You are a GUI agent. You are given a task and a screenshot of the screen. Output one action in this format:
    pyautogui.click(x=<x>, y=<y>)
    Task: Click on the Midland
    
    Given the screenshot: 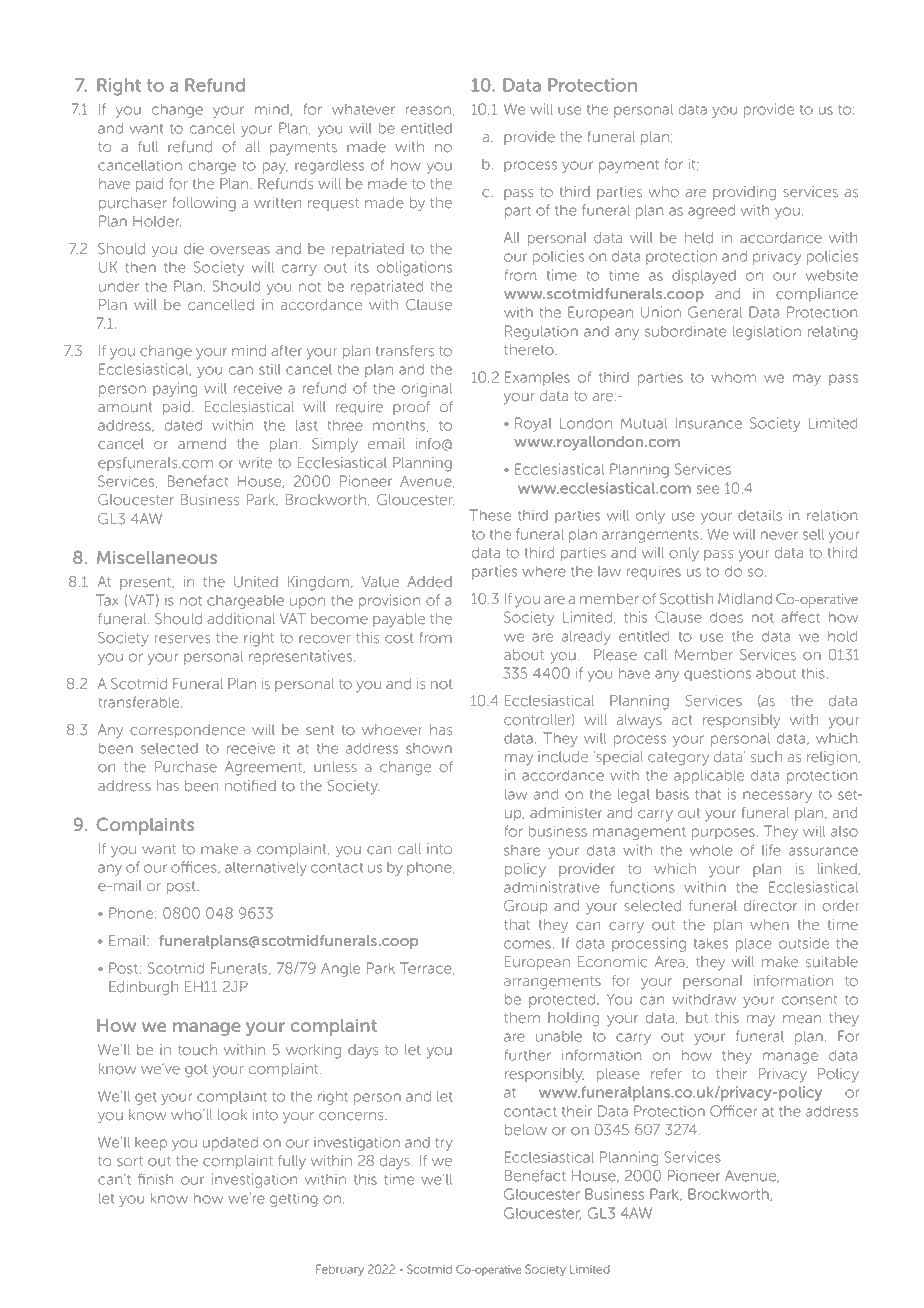 What is the action you would take?
    pyautogui.click(x=745, y=599)
